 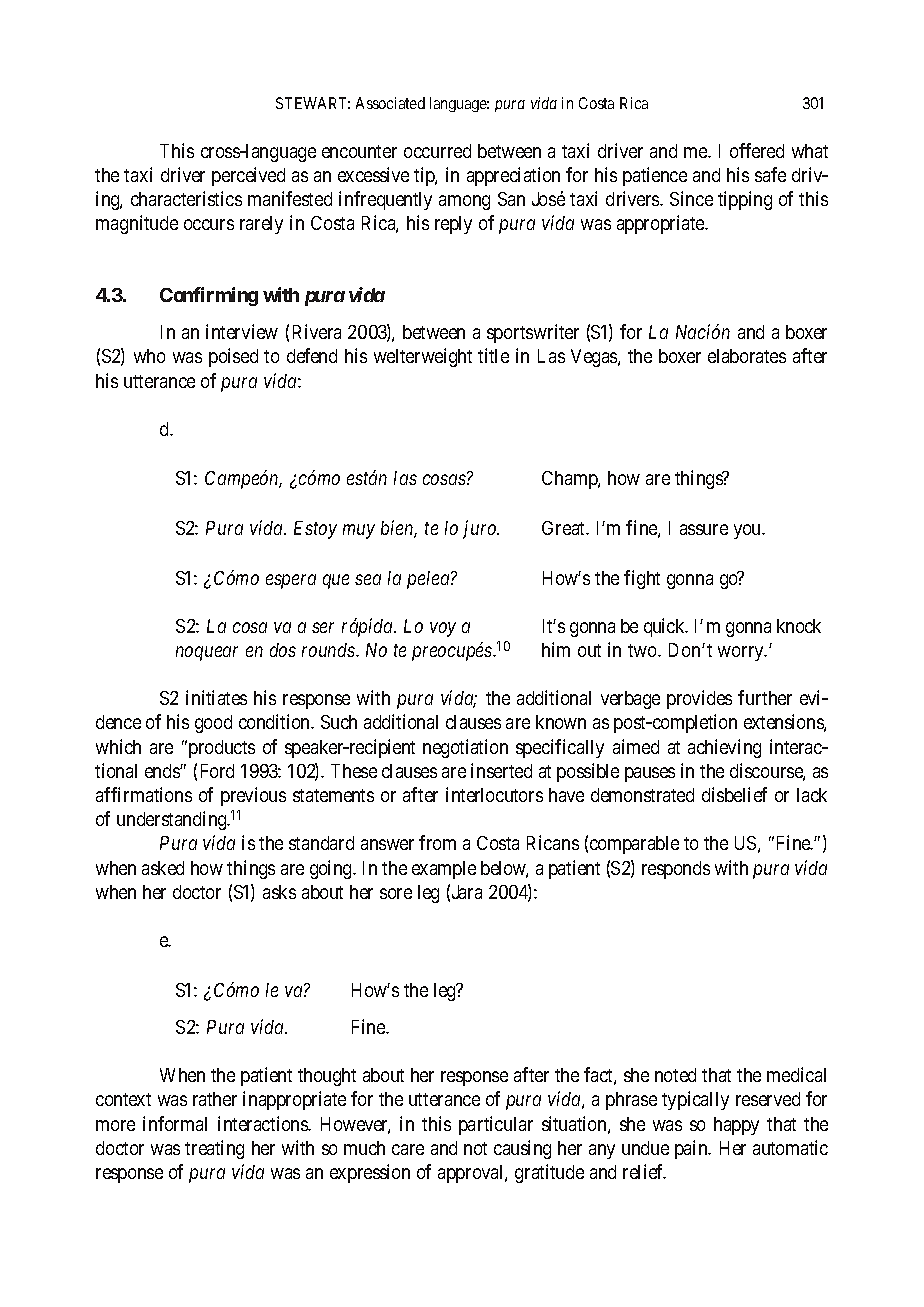 I want to click on Ford, so click(x=217, y=771).
